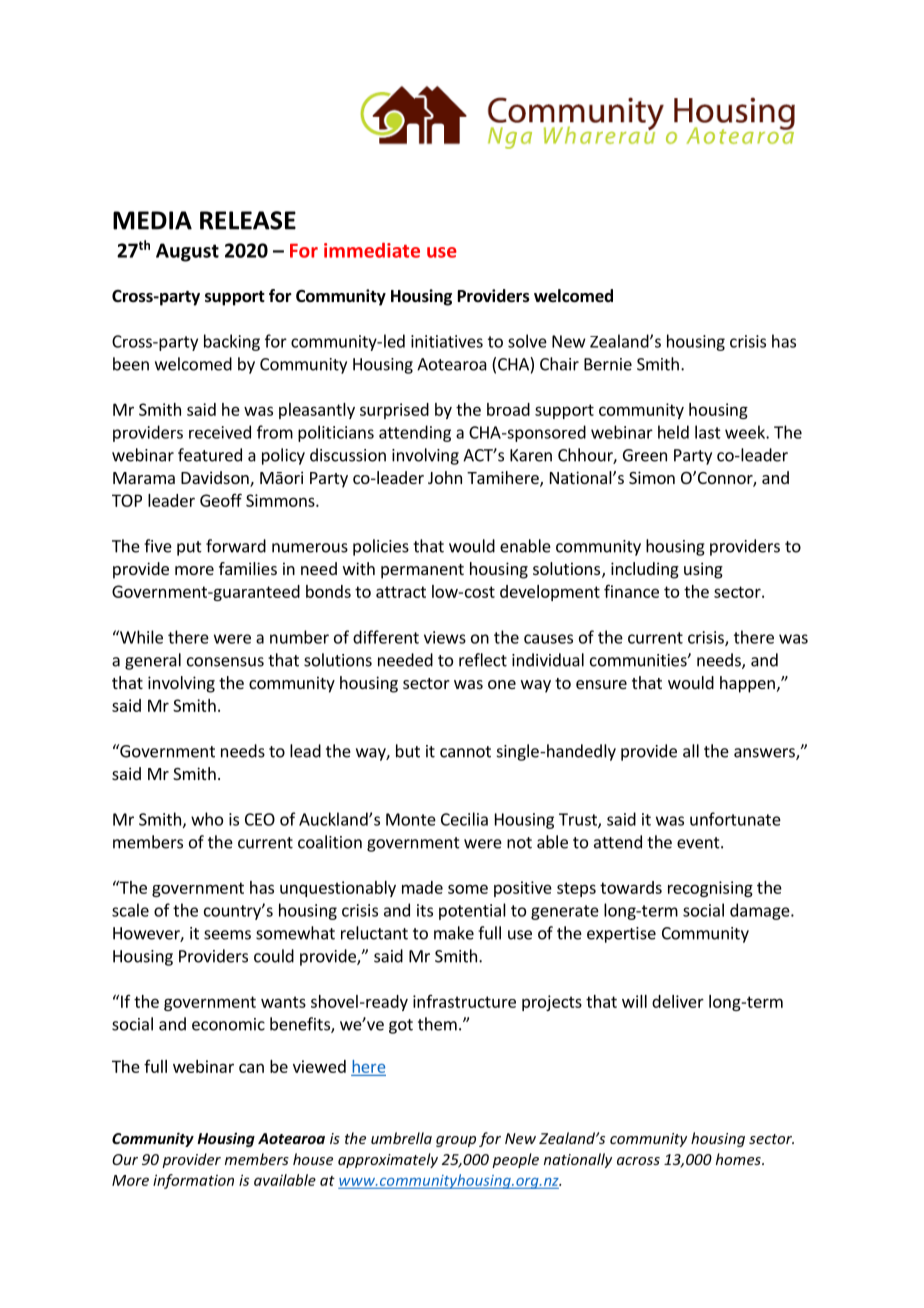 This document has height=1308, width=924. Describe the element at coordinates (735, 819) in the document. I see `unfortunate` at that location.
